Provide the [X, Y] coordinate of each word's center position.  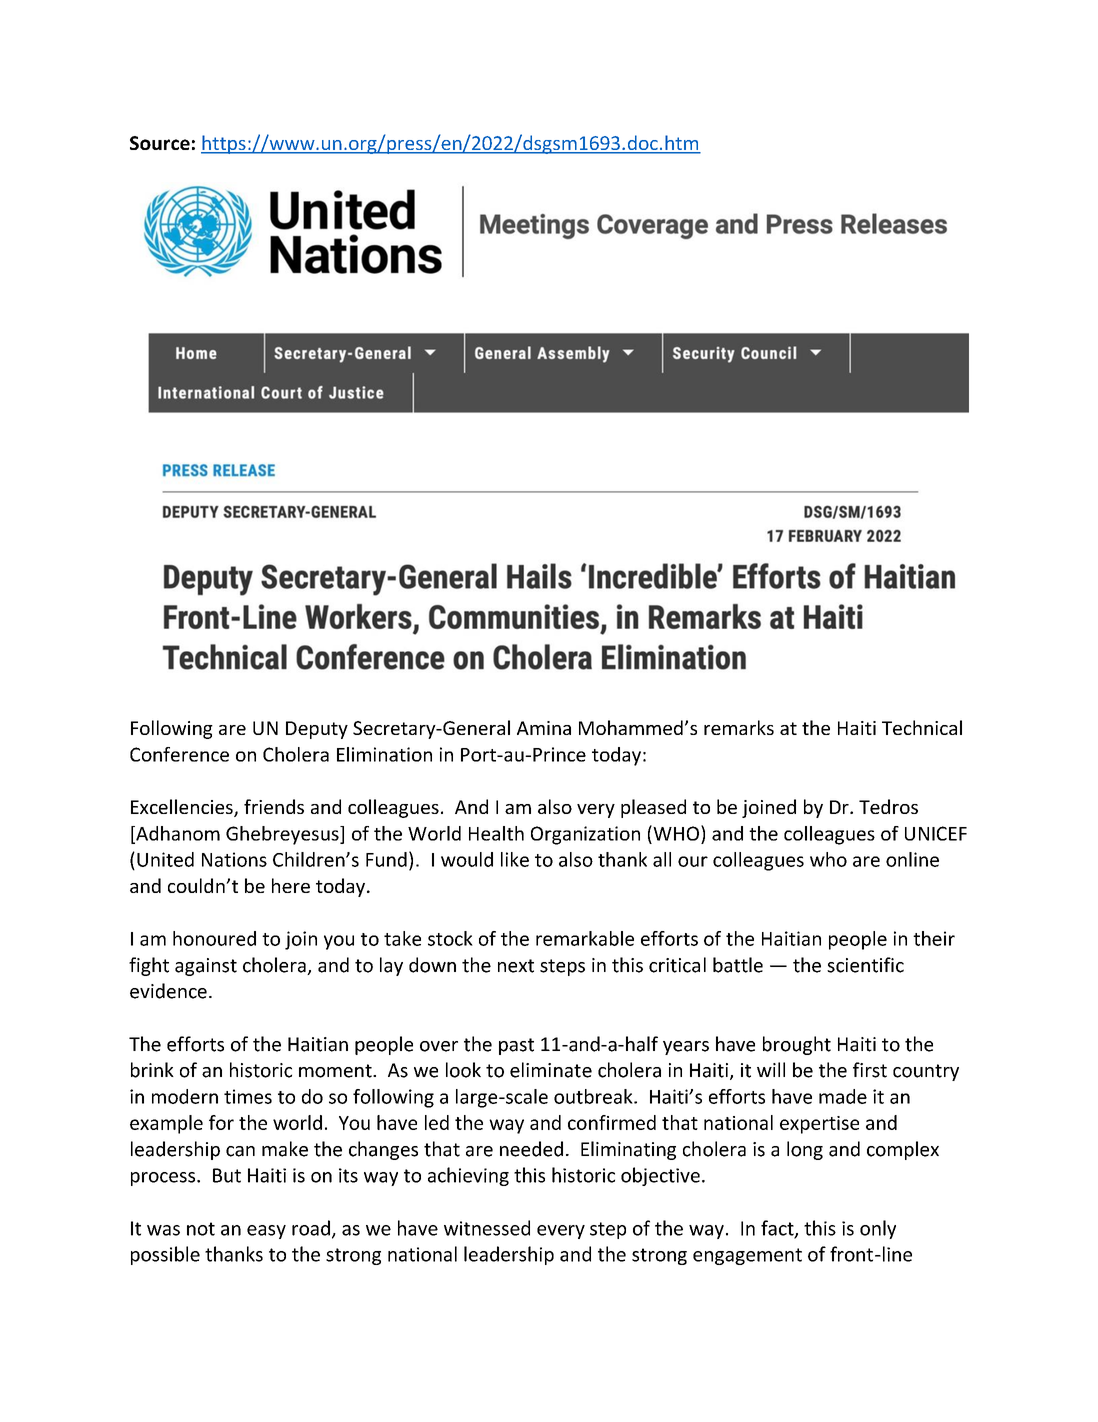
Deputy [317, 730]
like [515, 859]
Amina [544, 728]
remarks [739, 727]
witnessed [487, 1228]
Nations [234, 859]
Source [160, 143]
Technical [922, 727]
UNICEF [936, 833]
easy [266, 1232]
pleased [653, 808]
